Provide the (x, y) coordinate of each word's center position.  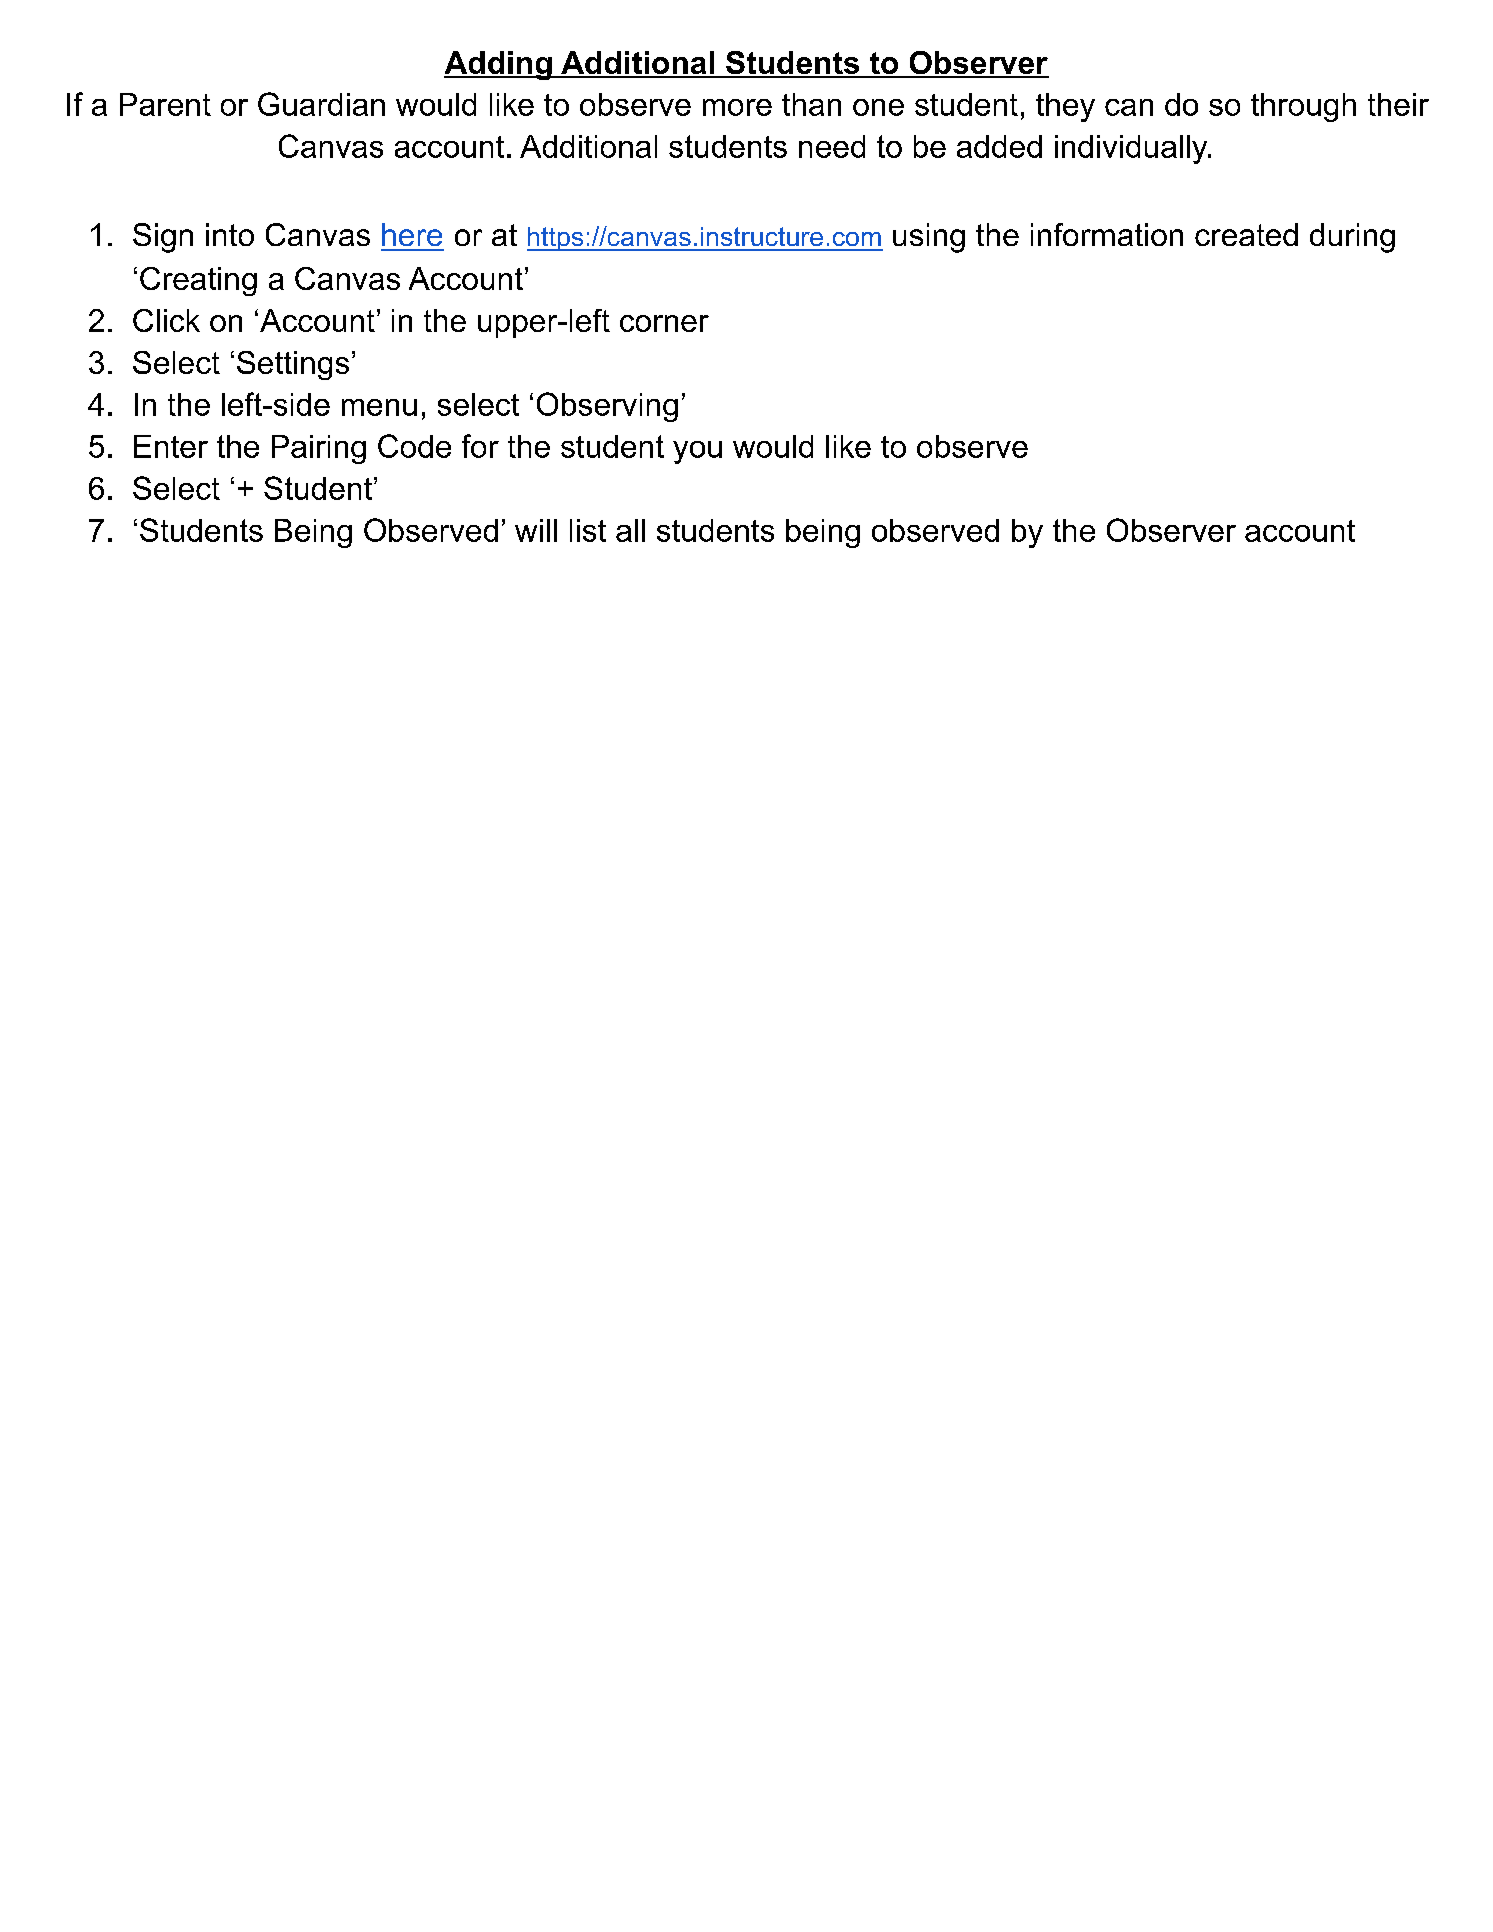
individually (1132, 149)
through (1303, 107)
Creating (198, 281)
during (1352, 238)
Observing (607, 407)
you (697, 452)
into (230, 234)
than (811, 104)
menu (379, 407)
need (832, 146)
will (536, 530)
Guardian (321, 104)
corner (664, 323)
